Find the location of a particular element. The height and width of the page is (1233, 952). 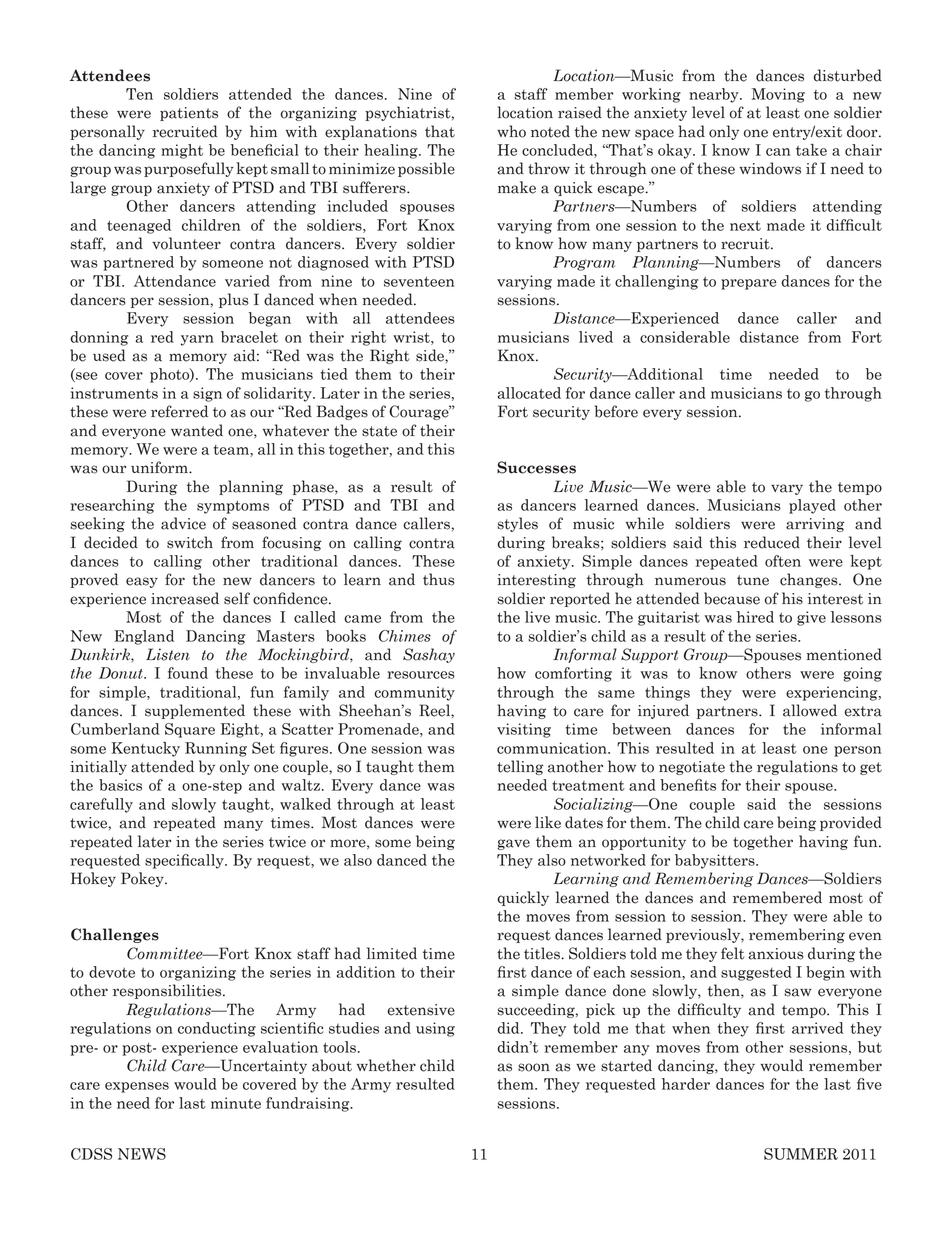

minute is located at coordinates (236, 1103).
